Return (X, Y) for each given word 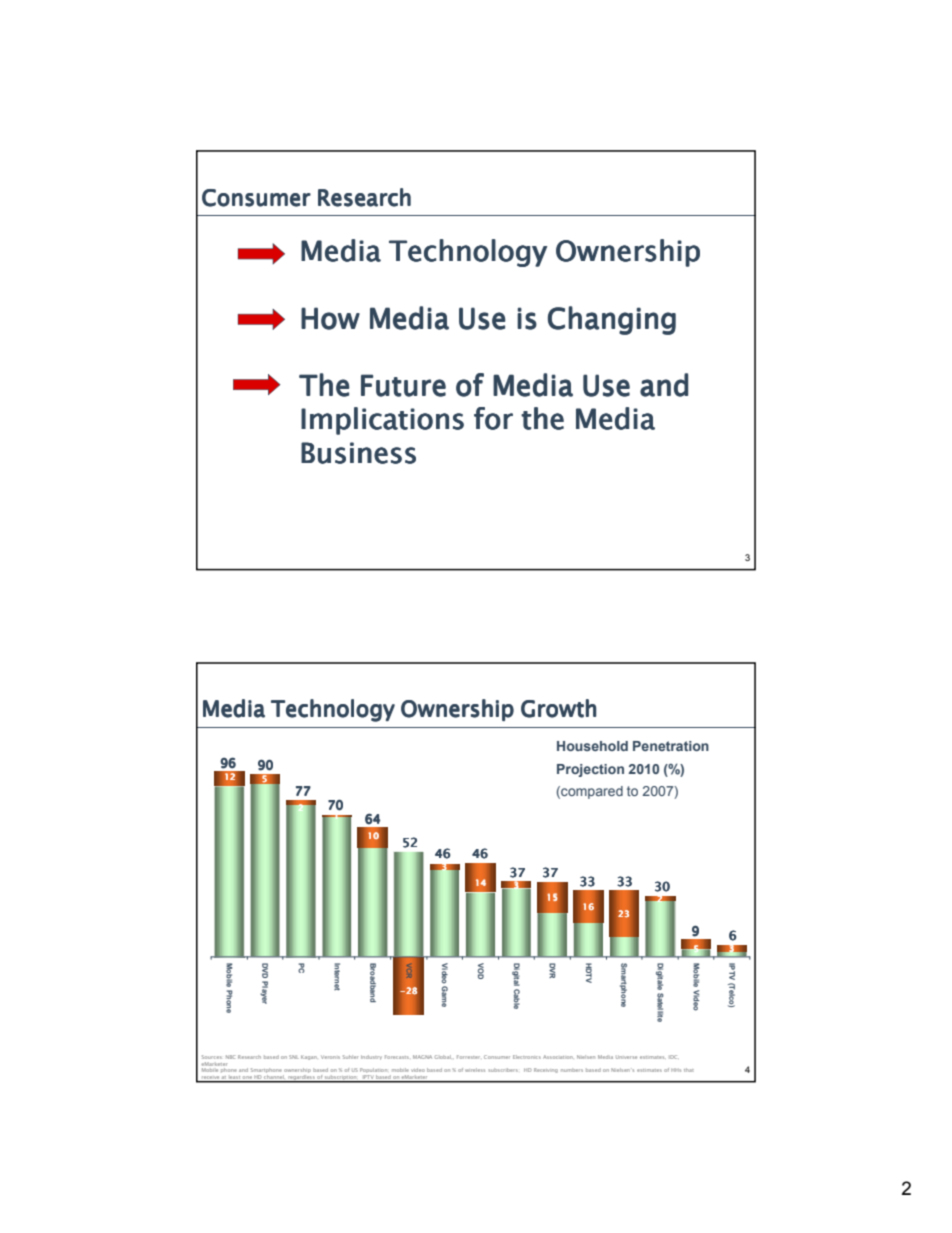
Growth (558, 708)
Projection (590, 770)
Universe (626, 1057)
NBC (230, 1057)
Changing (612, 320)
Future (403, 385)
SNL (293, 1057)
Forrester (468, 1057)
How (330, 318)
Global (443, 1057)
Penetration (671, 746)
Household (592, 746)
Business (358, 453)
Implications (382, 421)
